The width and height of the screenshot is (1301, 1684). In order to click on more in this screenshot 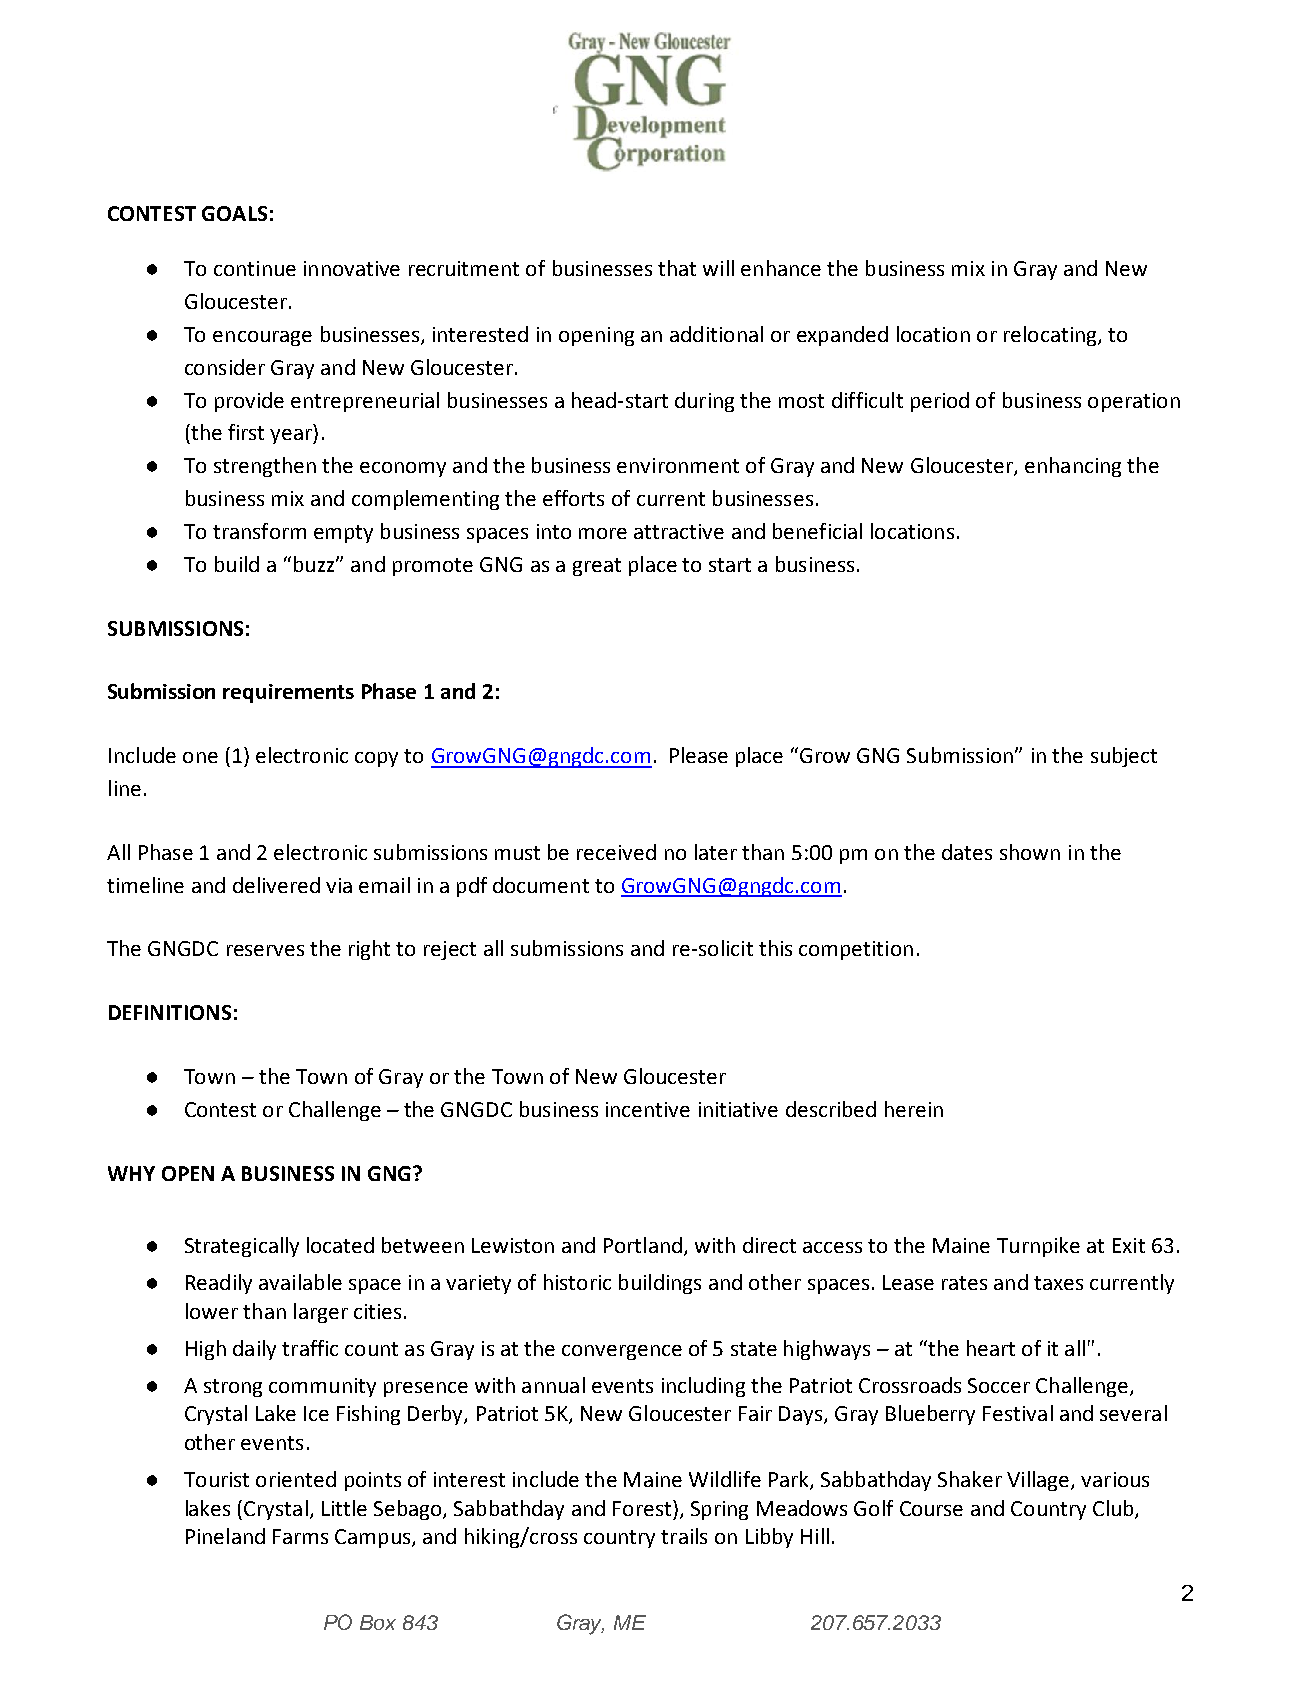, I will do `click(603, 533)`.
